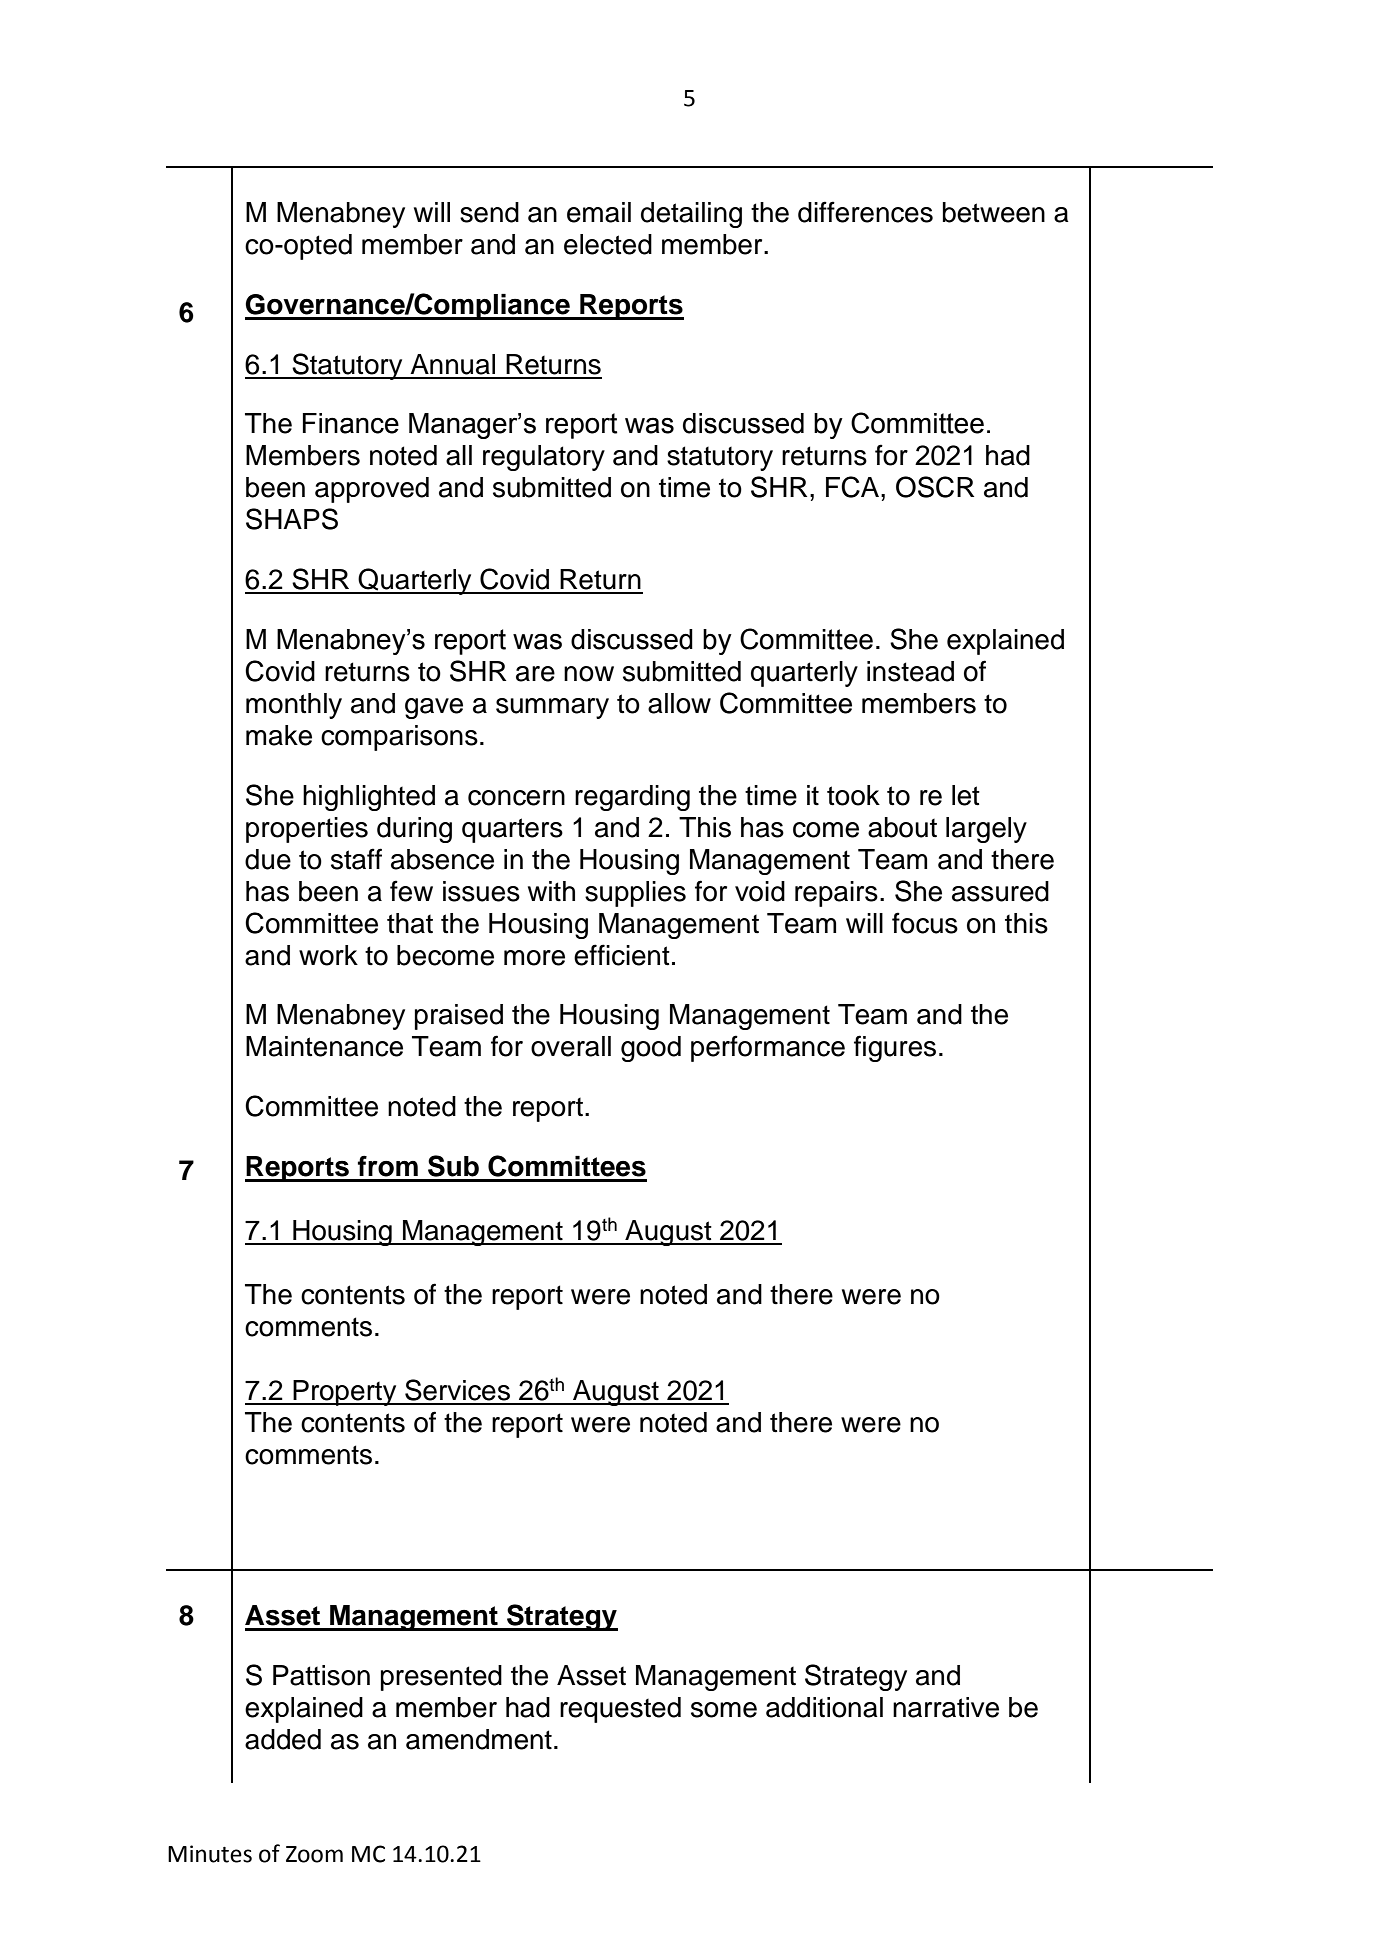 This image has height=1951, width=1379. I want to click on Zoom, so click(314, 1854).
